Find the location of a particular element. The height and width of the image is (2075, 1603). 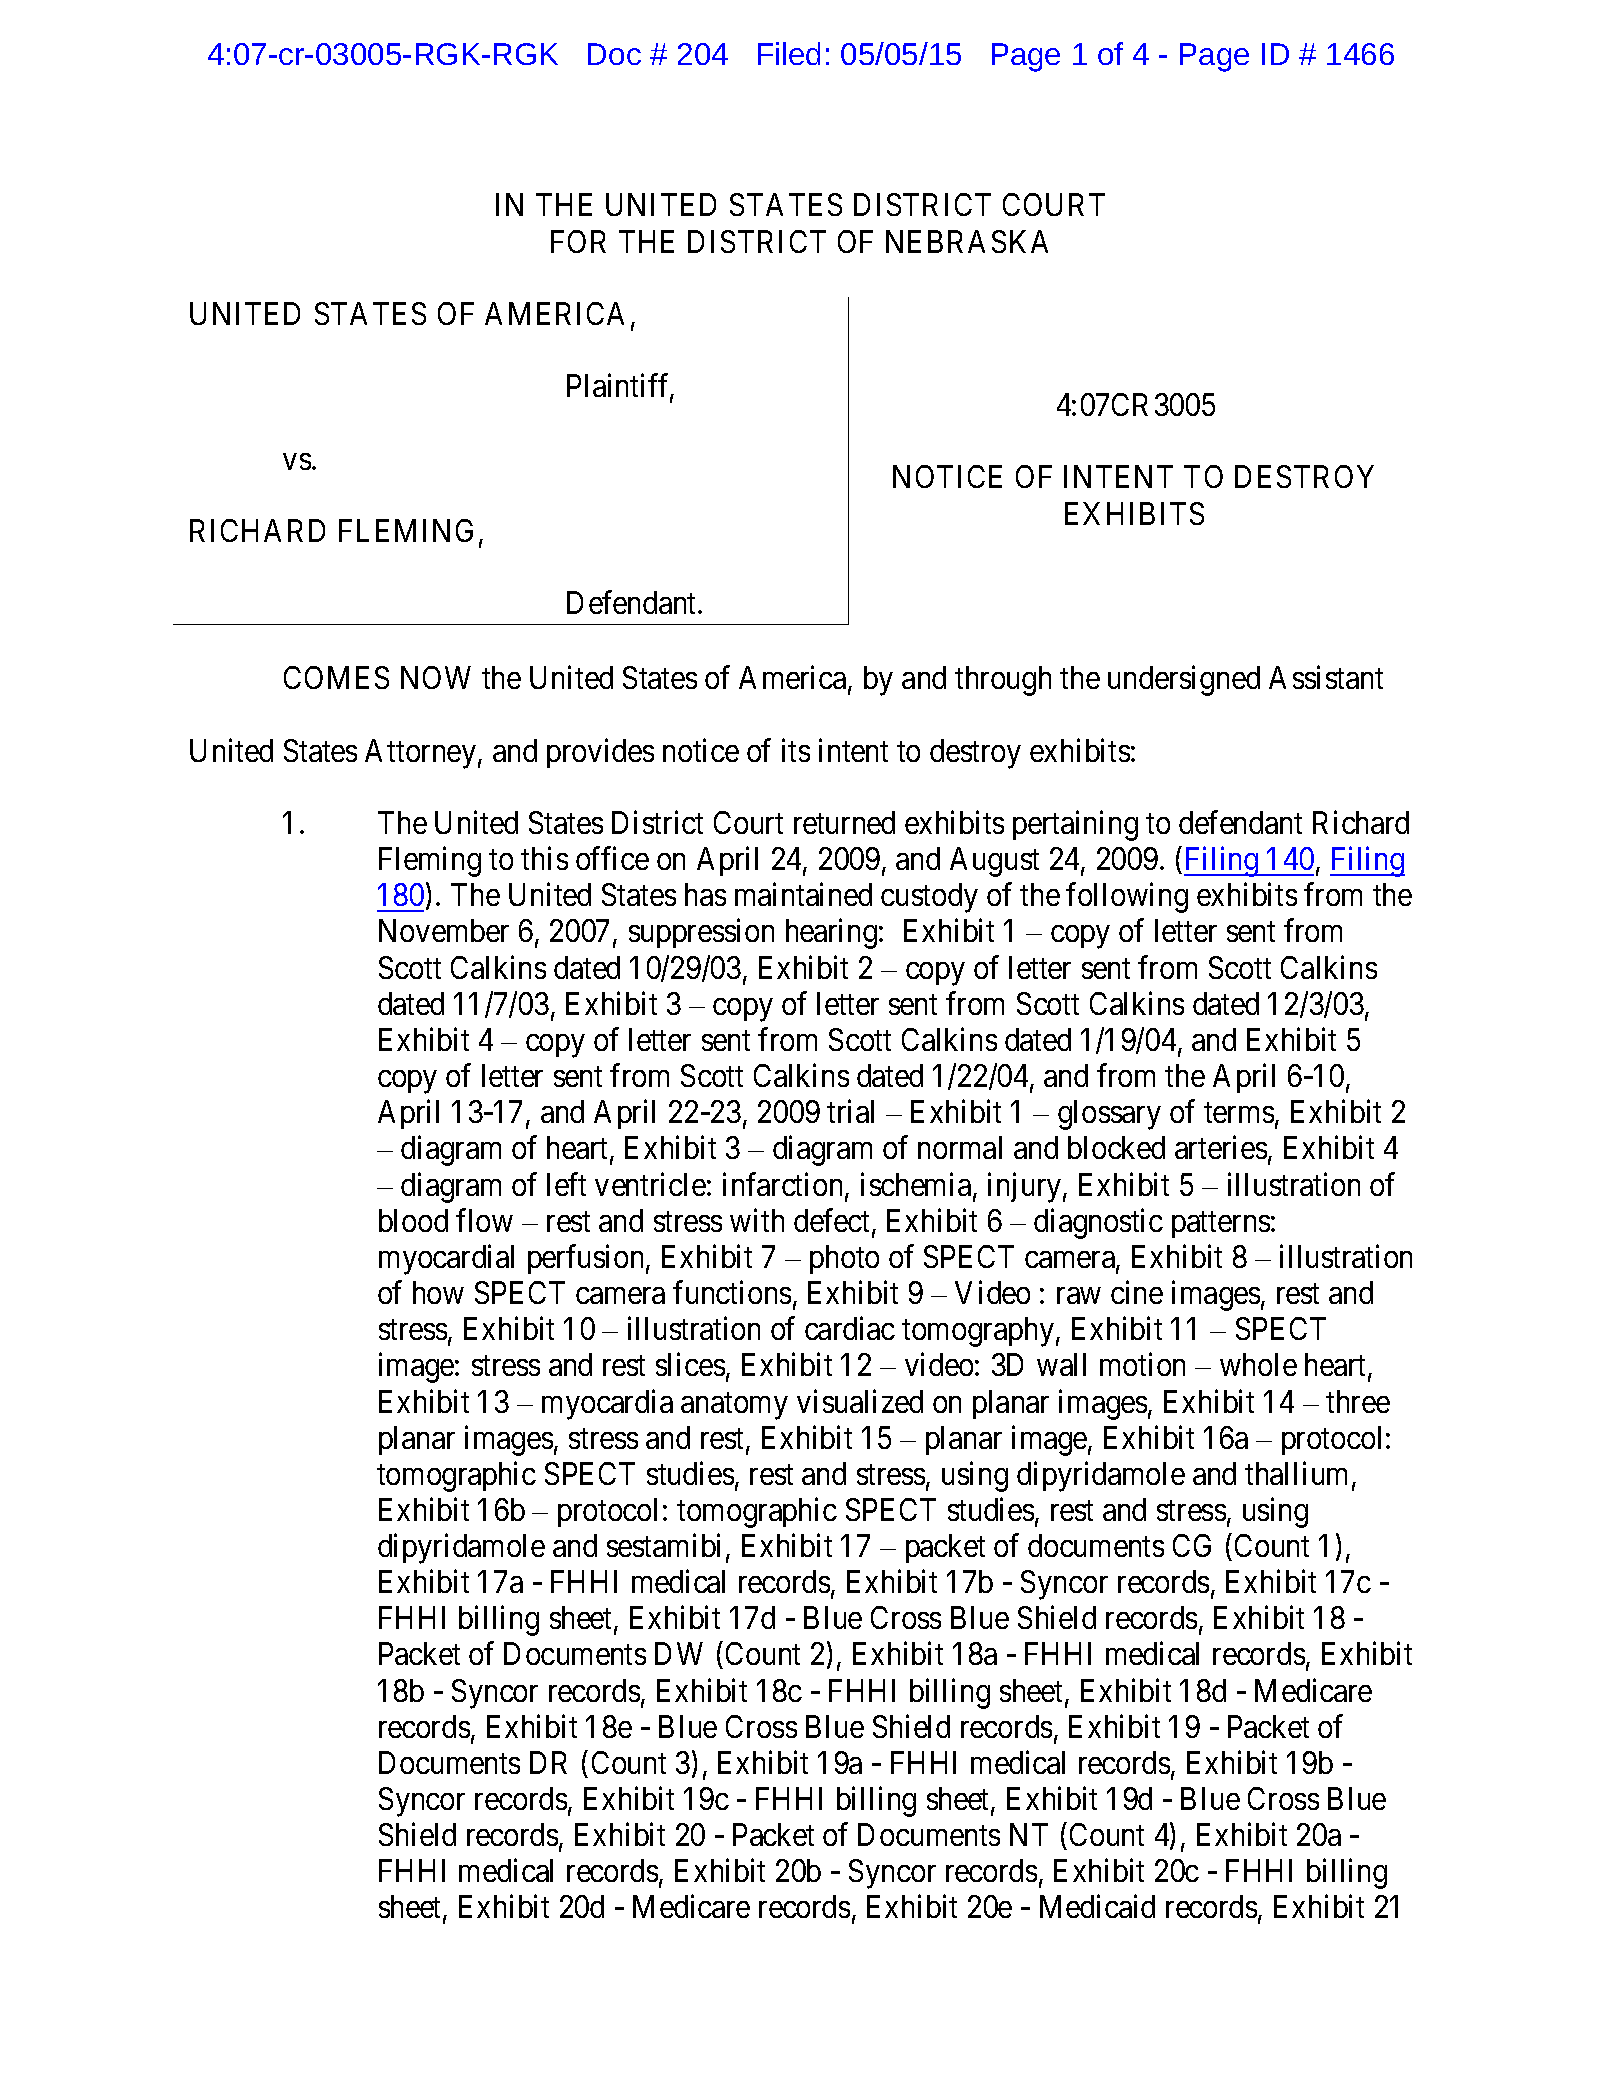

NEBRASKA is located at coordinates (967, 241).
